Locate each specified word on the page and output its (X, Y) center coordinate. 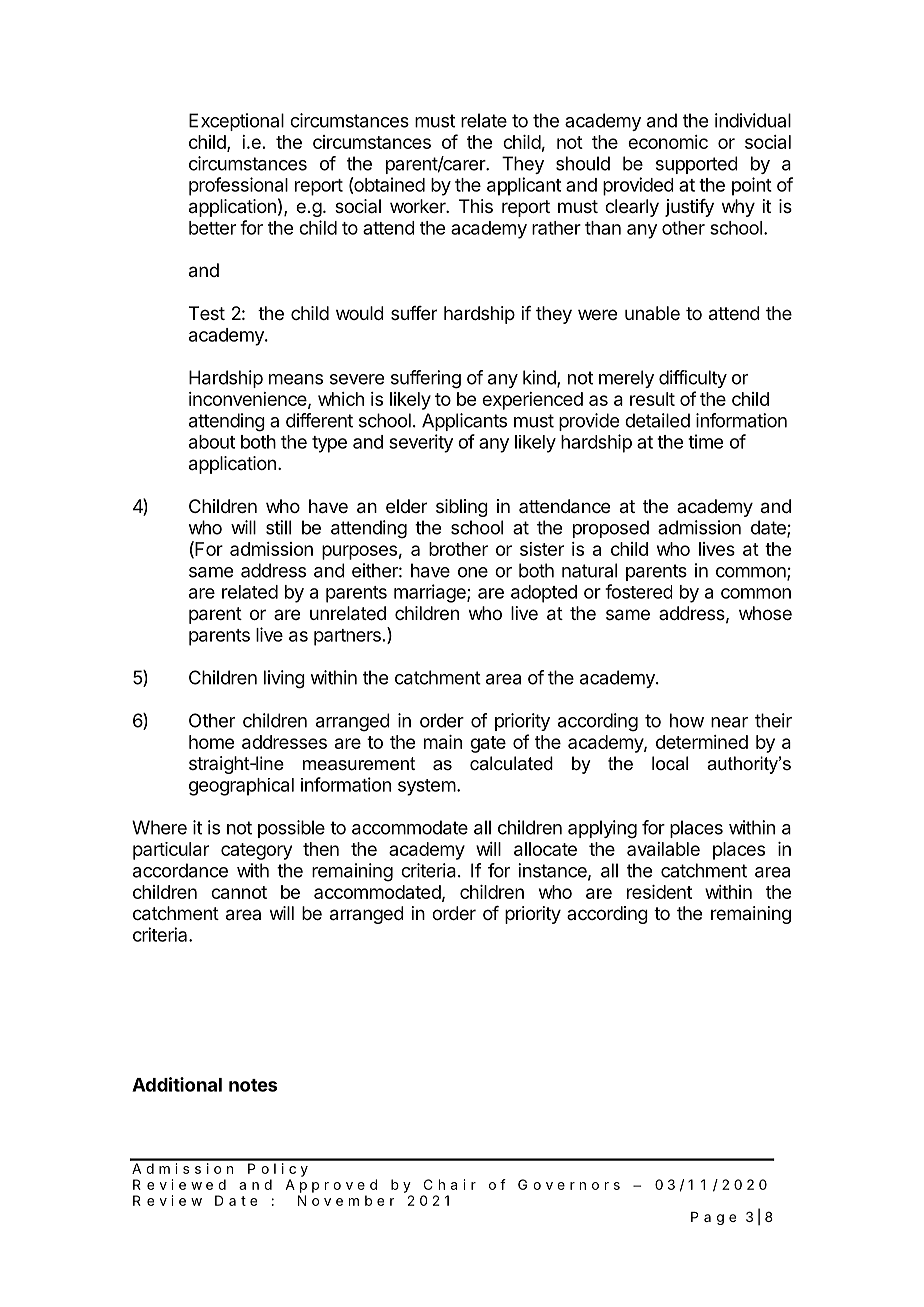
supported (697, 165)
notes (253, 1085)
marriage (431, 593)
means (296, 379)
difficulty (693, 379)
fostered (638, 591)
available (663, 849)
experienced (532, 401)
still (278, 527)
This (476, 206)
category (256, 851)
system (427, 787)
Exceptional (236, 122)
